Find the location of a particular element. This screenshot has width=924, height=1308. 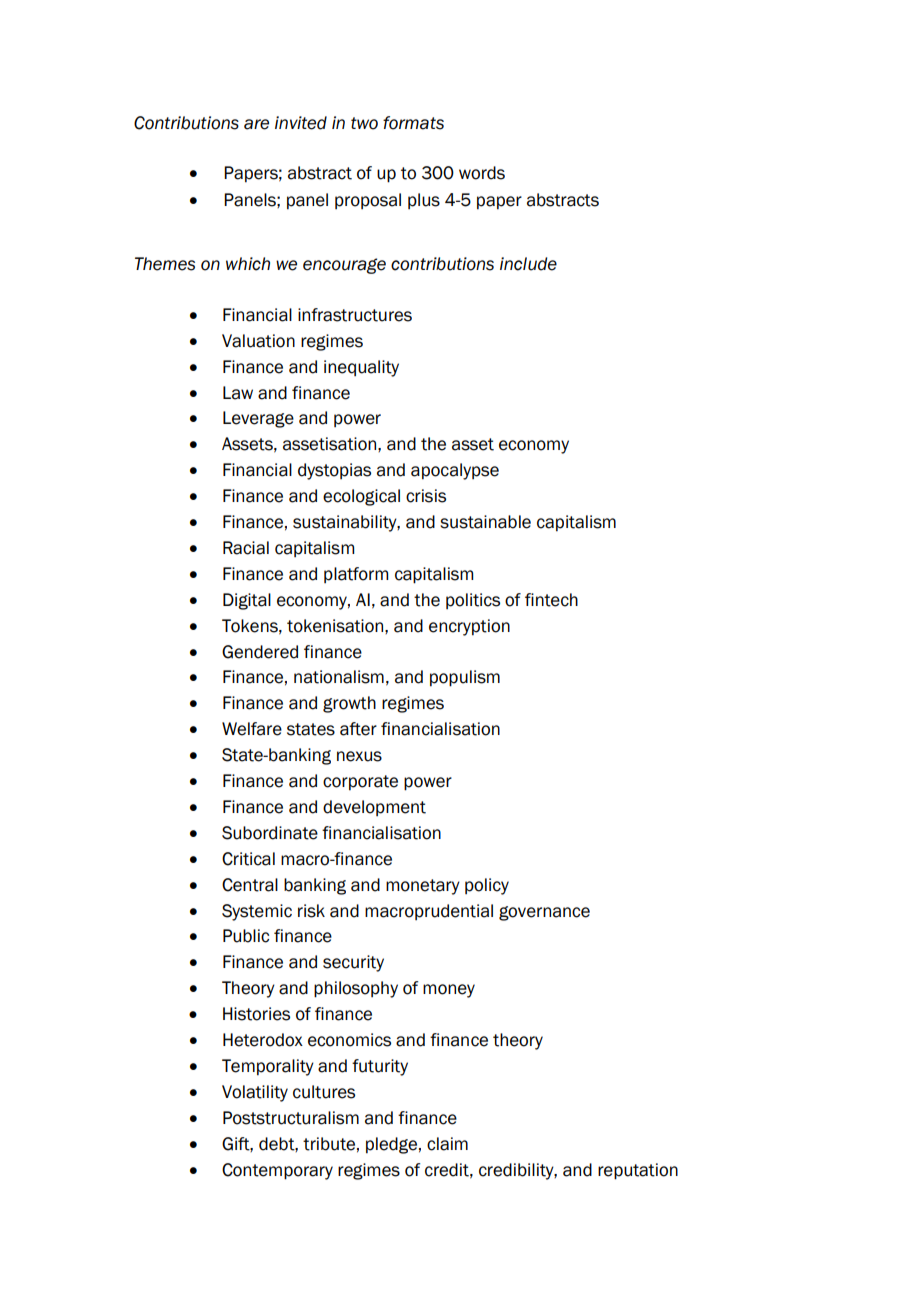

Volatility is located at coordinates (255, 1093).
